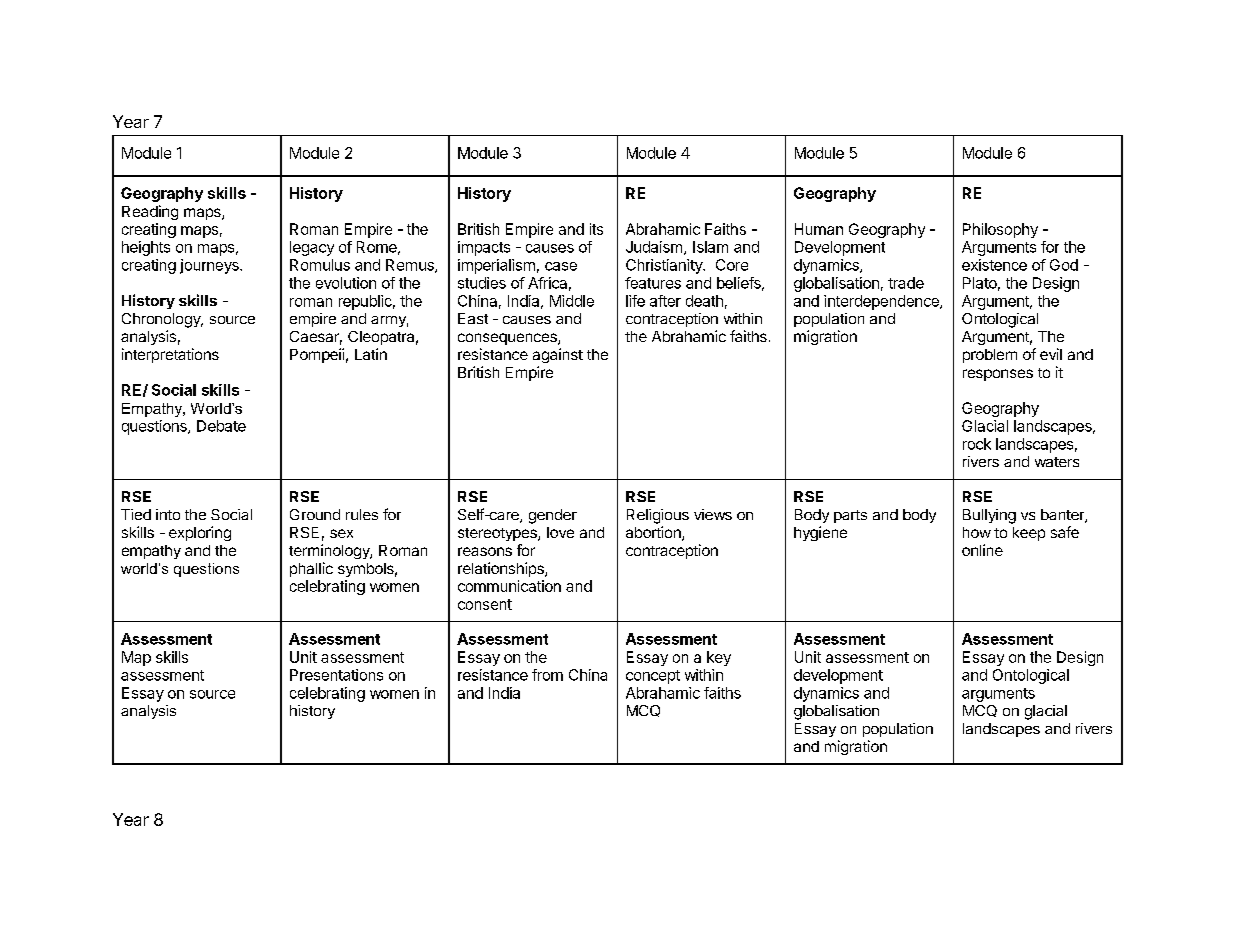  What do you see at coordinates (336, 675) in the screenshot?
I see `Presentations` at bounding box center [336, 675].
